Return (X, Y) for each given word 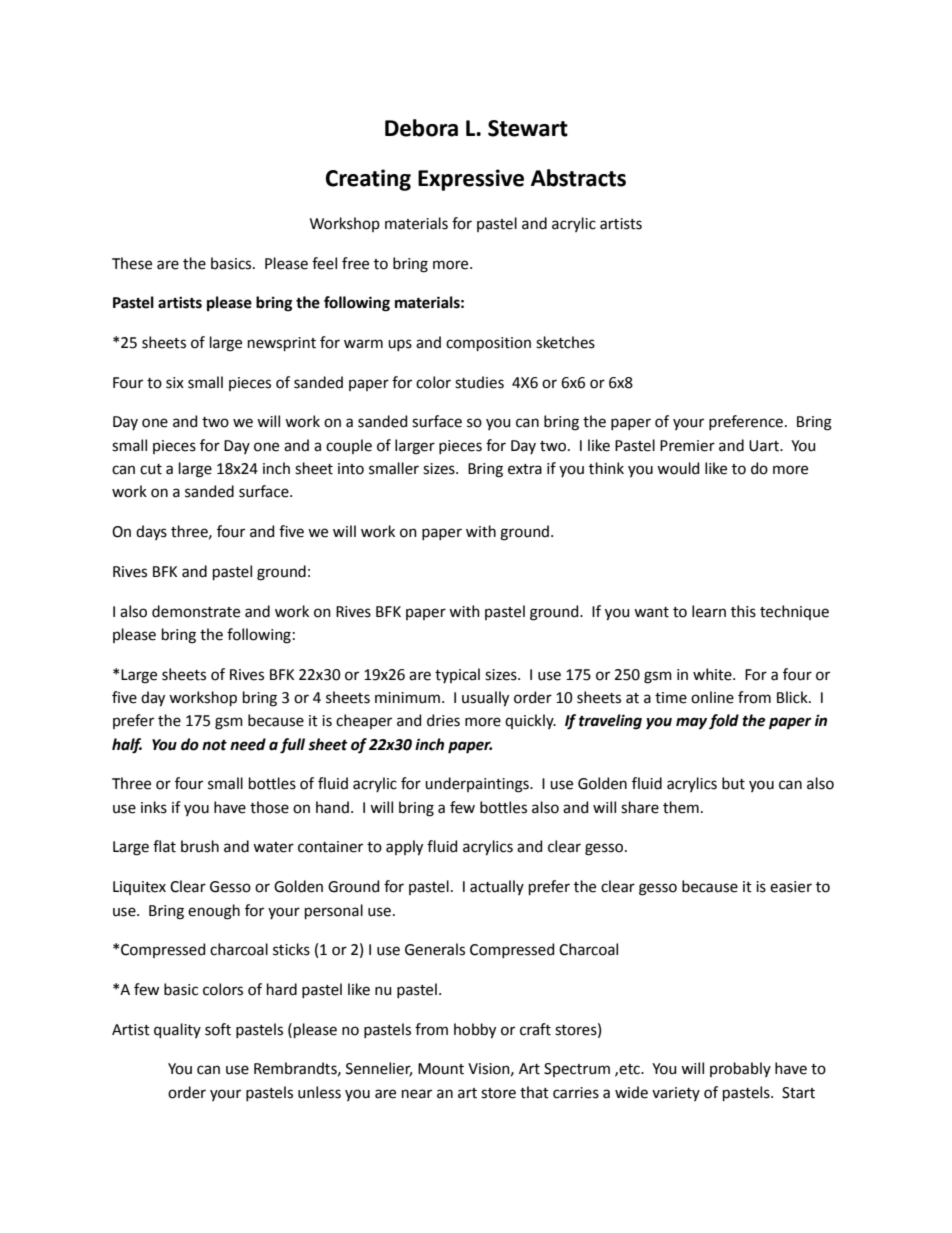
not (214, 745)
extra (525, 469)
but (733, 783)
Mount (441, 1069)
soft (218, 1029)
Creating (368, 180)
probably (740, 1069)
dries (443, 720)
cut (151, 469)
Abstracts (578, 178)
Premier (687, 446)
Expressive (471, 180)
